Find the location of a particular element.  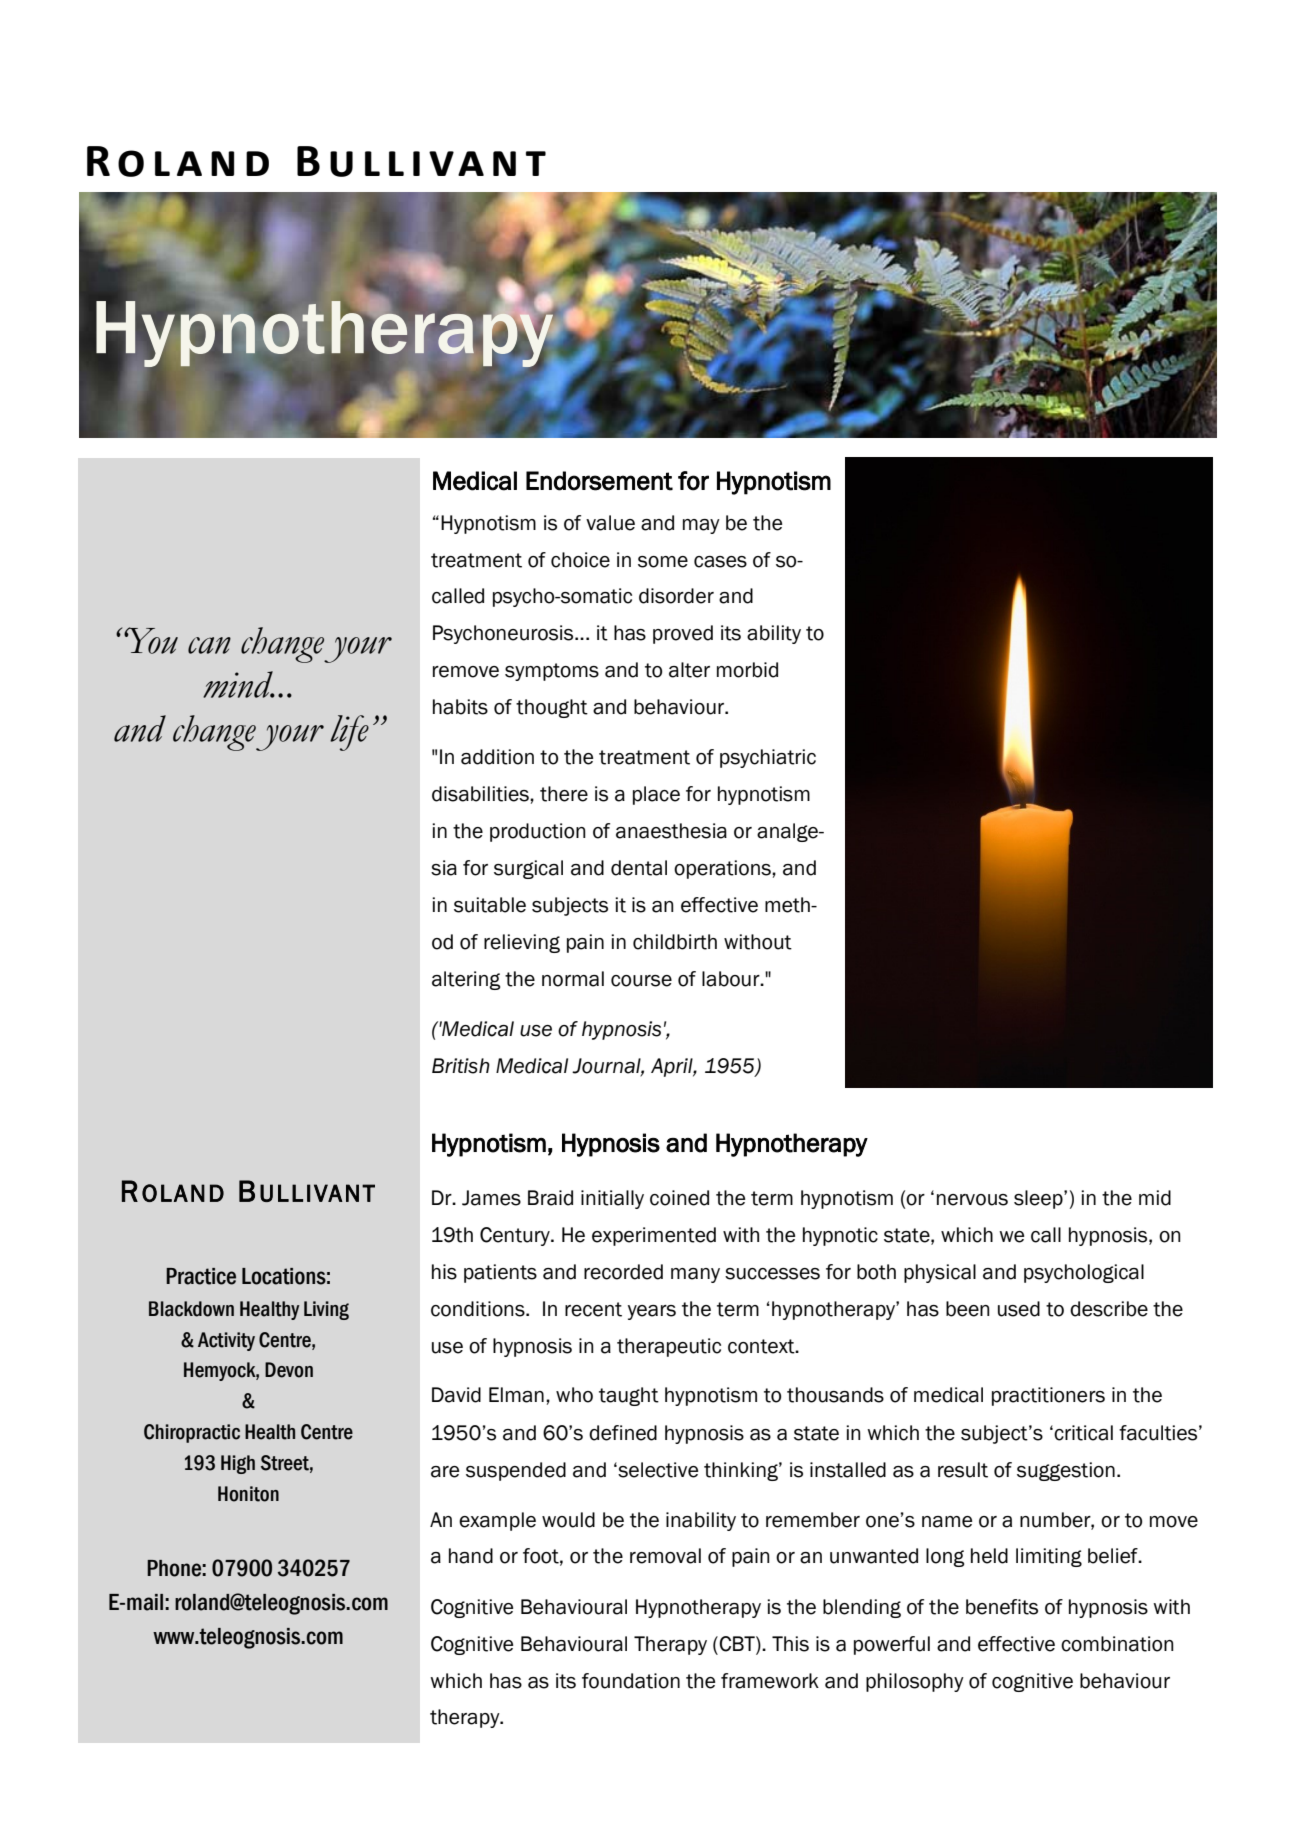

may is located at coordinates (701, 526).
